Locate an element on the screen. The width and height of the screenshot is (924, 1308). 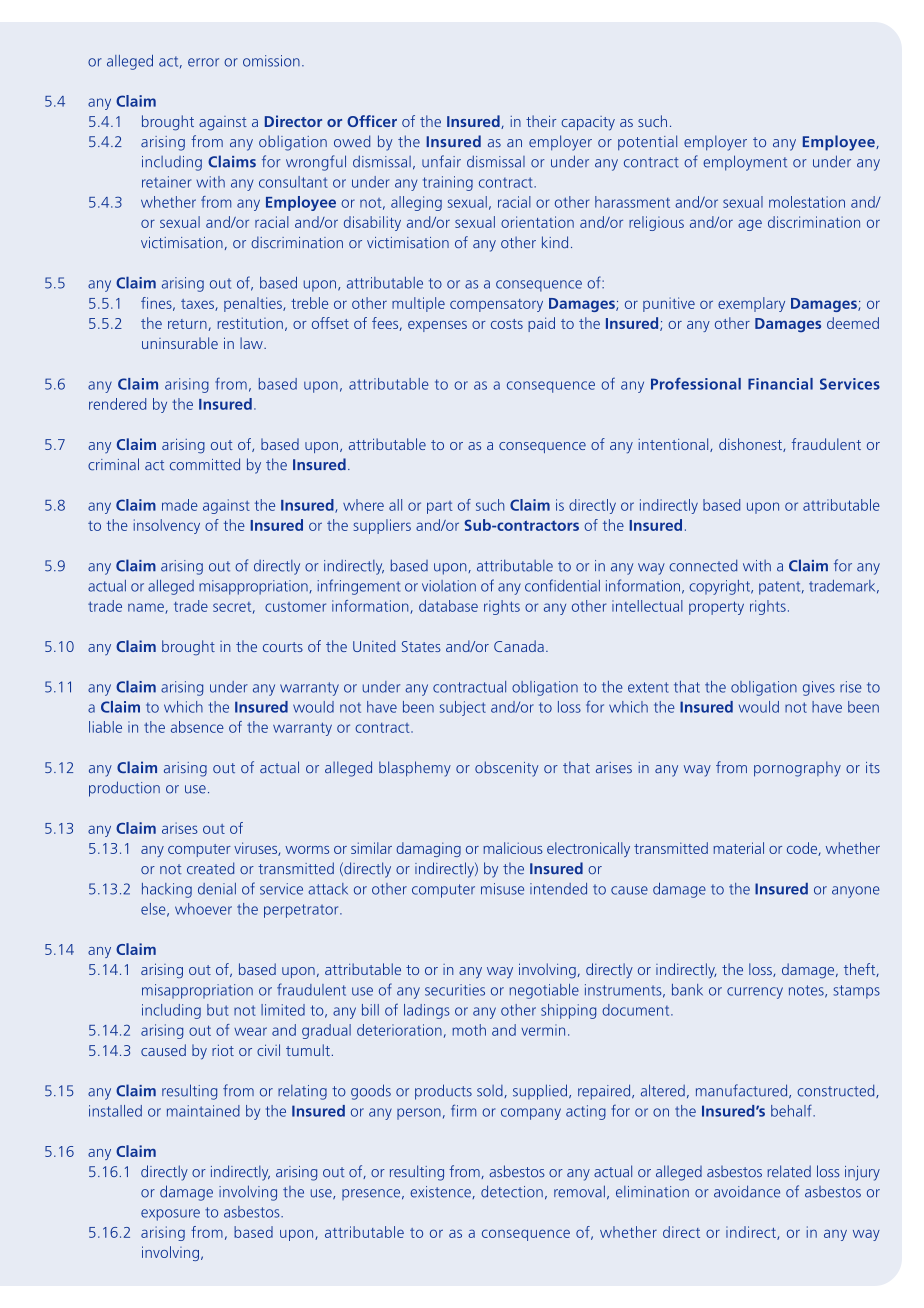
Financial is located at coordinates (780, 384).
